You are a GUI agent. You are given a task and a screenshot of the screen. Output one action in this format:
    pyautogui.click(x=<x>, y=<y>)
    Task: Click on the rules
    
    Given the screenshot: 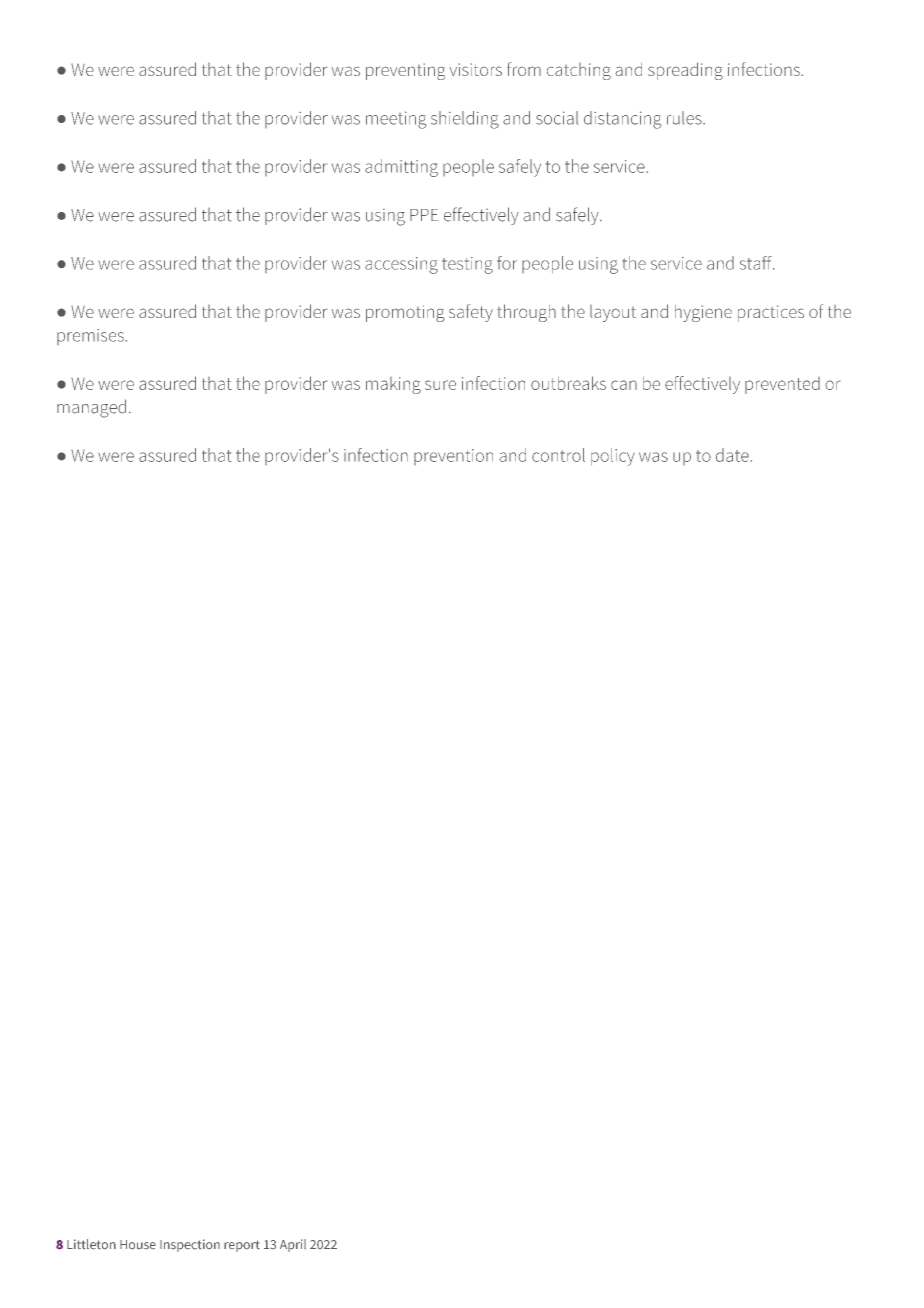 What is the action you would take?
    pyautogui.click(x=685, y=118)
